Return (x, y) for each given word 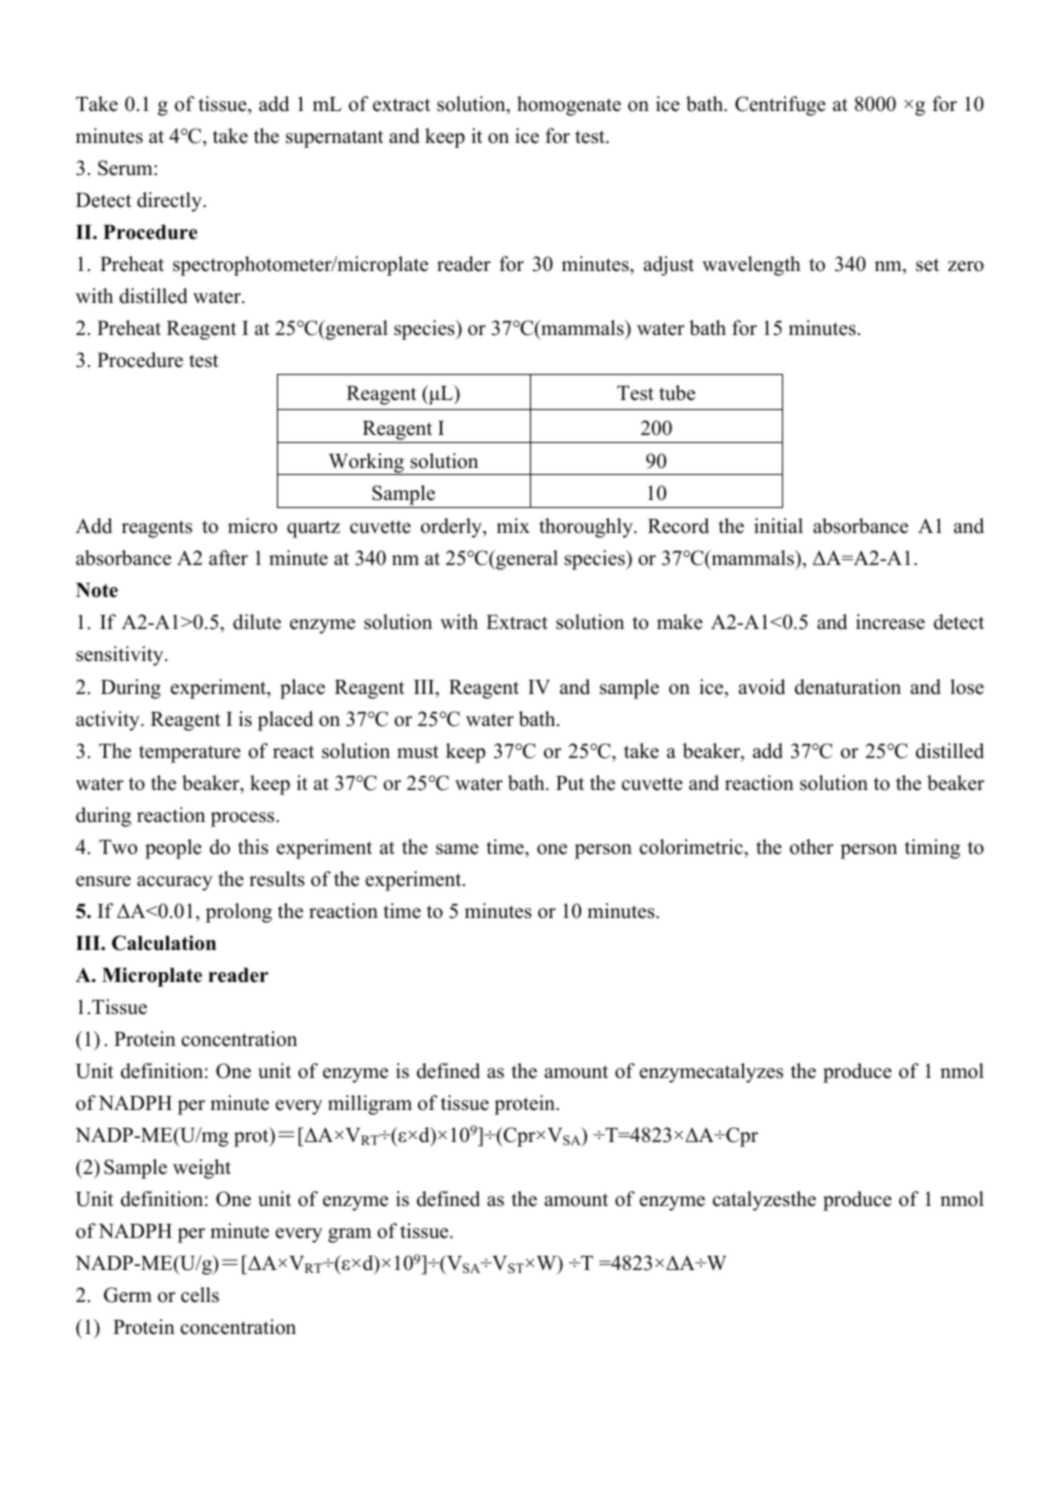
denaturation (848, 687)
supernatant (335, 139)
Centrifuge (780, 106)
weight (202, 1169)
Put (570, 783)
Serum (126, 168)
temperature (190, 754)
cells (200, 1295)
